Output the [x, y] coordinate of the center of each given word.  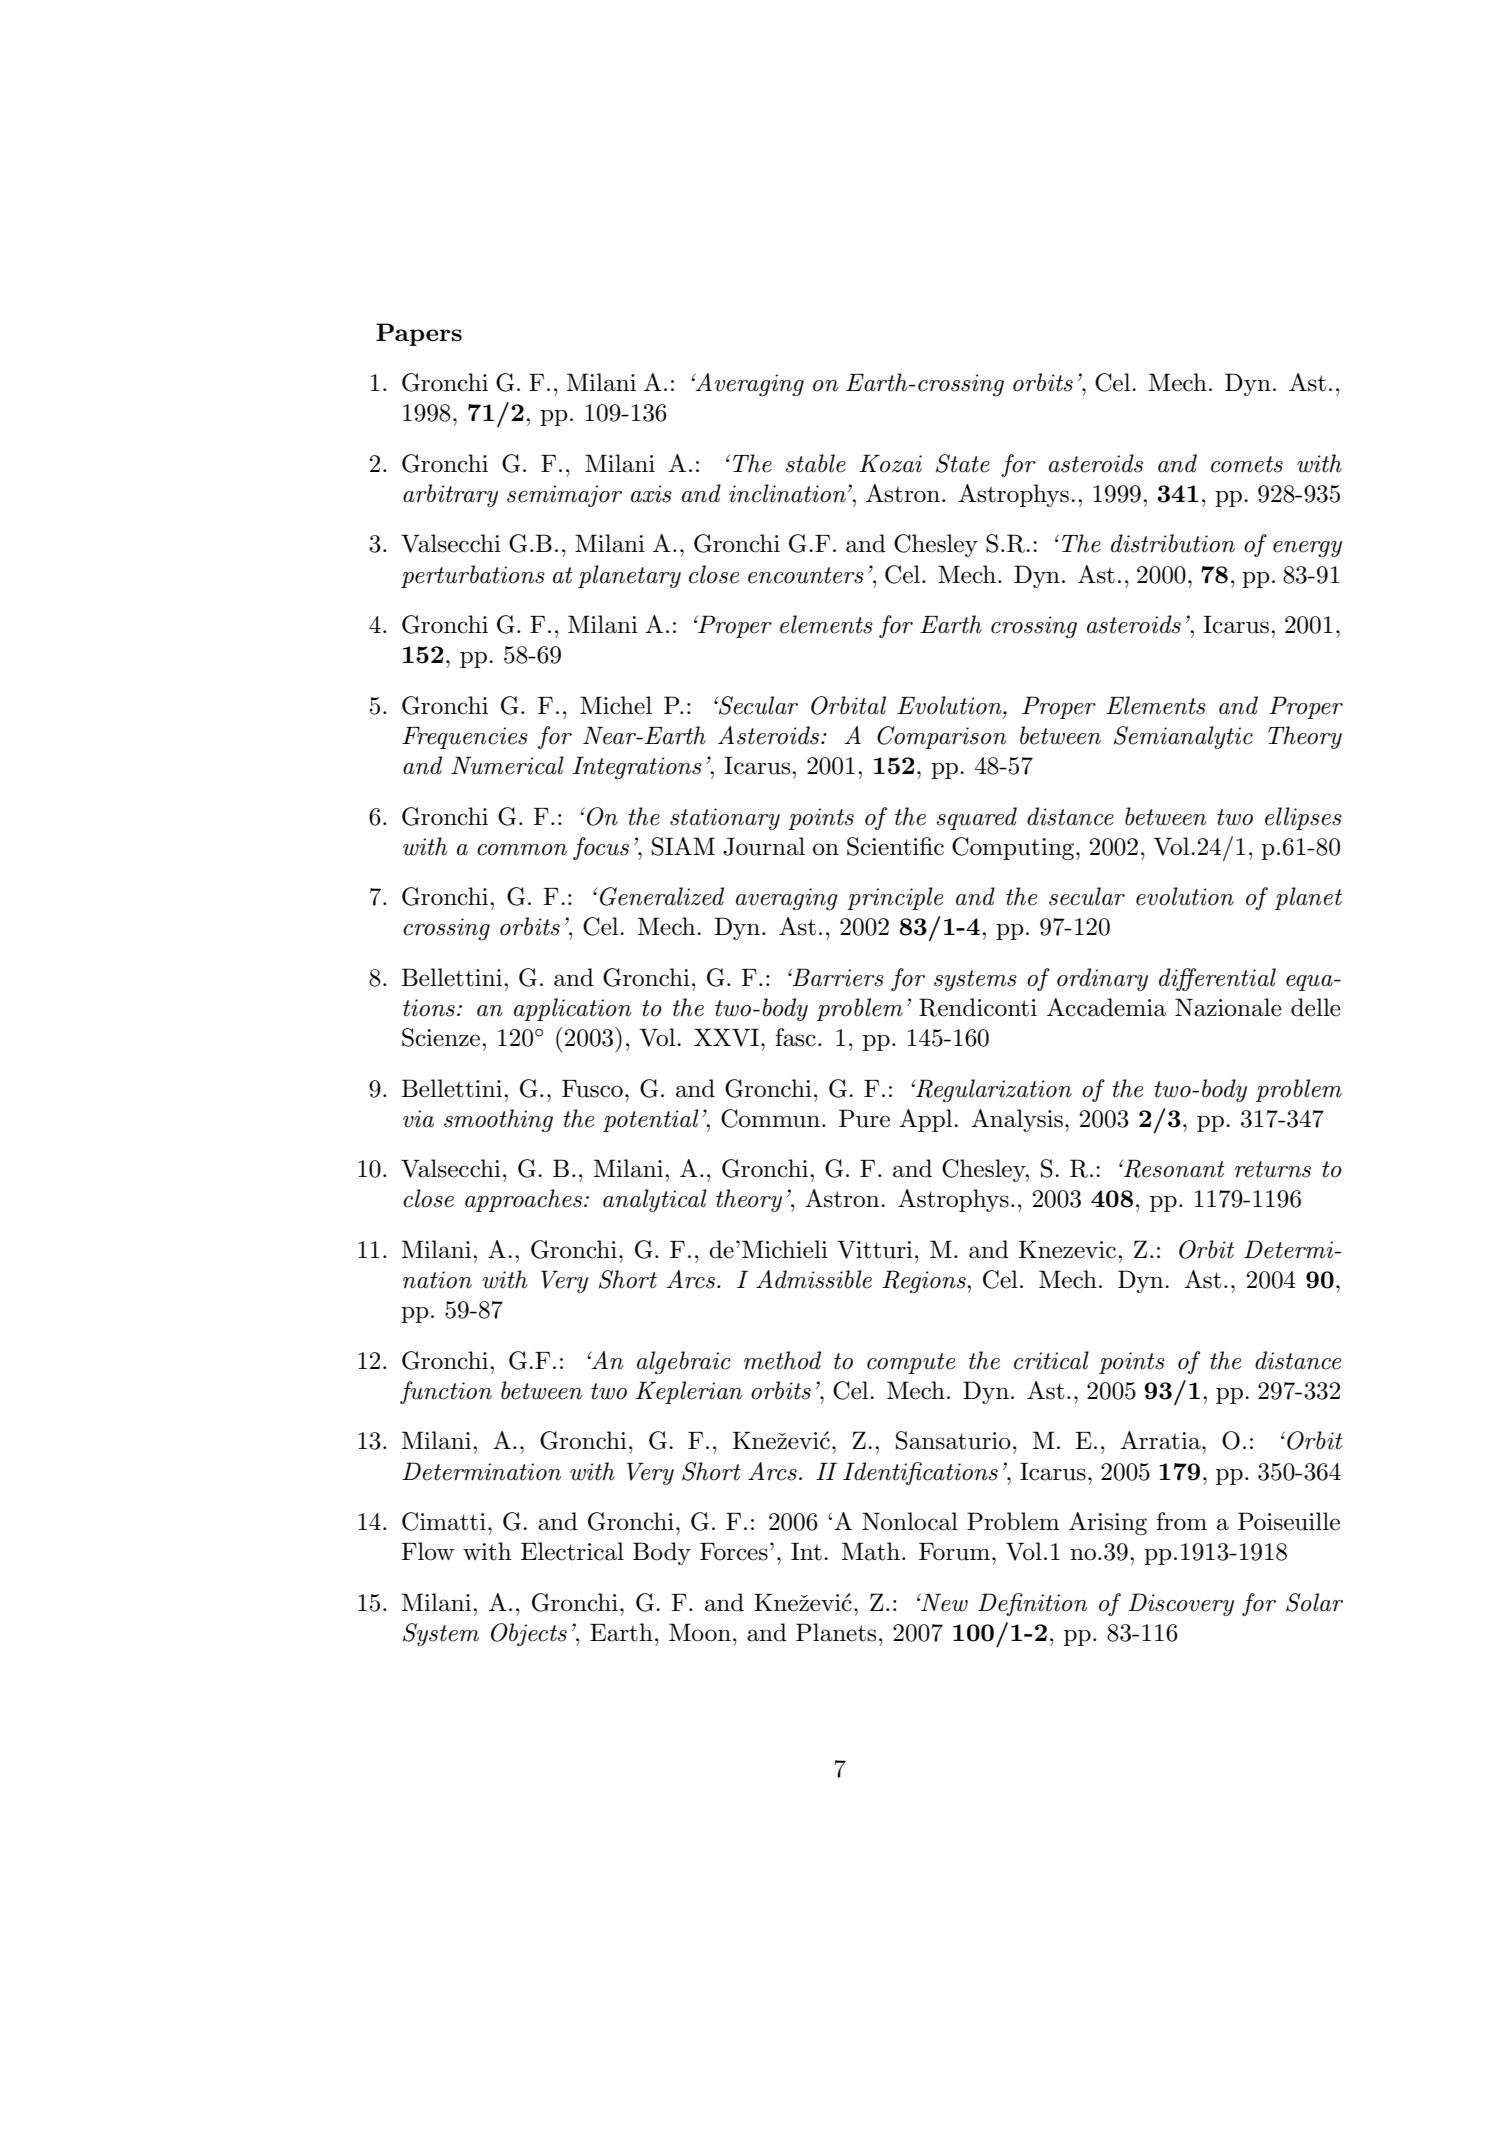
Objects [529, 1634]
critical [1051, 1360]
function [446, 1392]
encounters [806, 575]
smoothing [498, 1120]
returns [1273, 1169]
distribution [1173, 543]
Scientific [895, 846]
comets [1247, 464]
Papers [419, 334]
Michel [616, 705]
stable [816, 463]
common [522, 850]
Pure [864, 1118]
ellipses [1303, 818]
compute [911, 1363]
